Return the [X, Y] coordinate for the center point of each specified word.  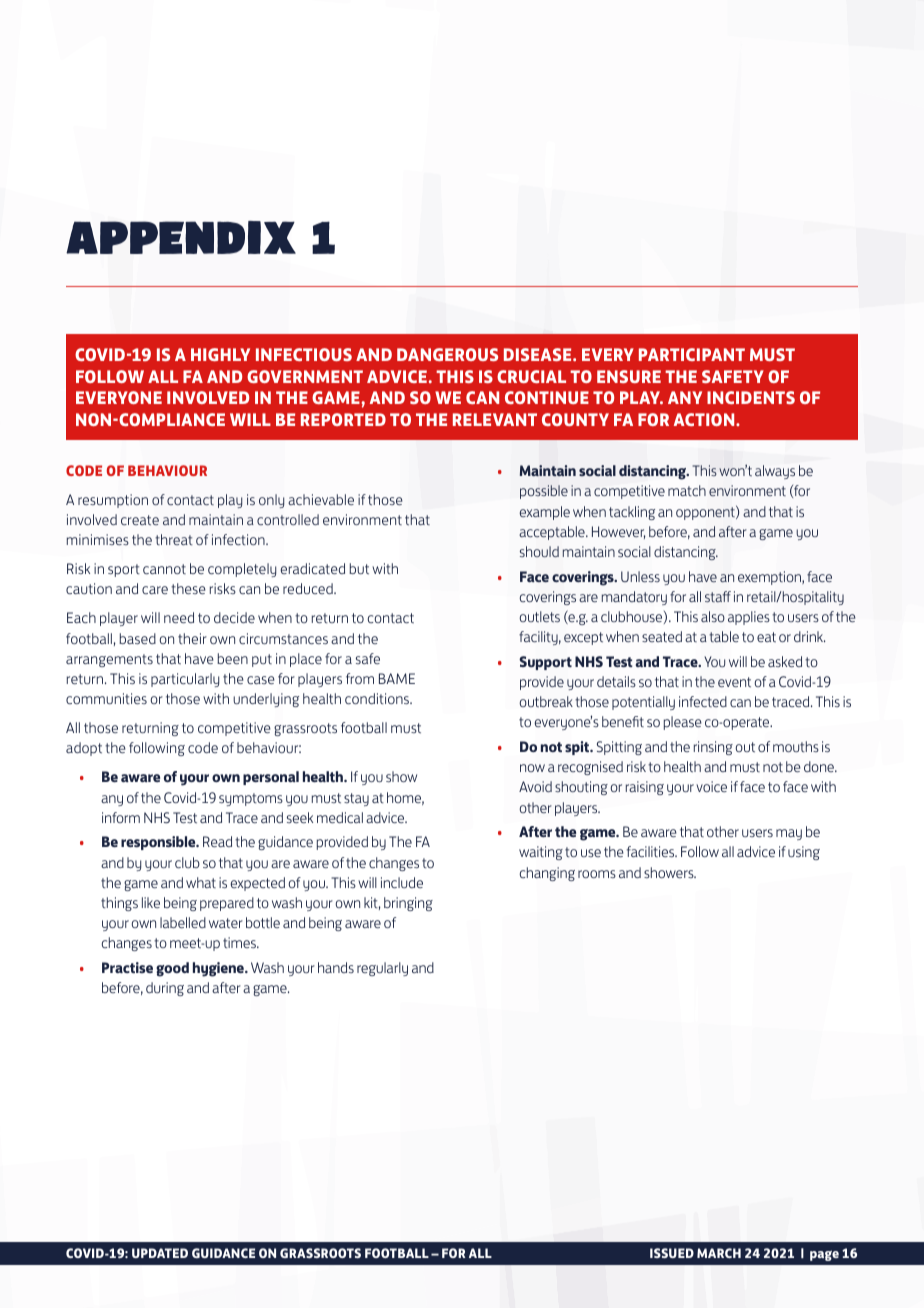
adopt [84, 749]
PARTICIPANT [692, 354]
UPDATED [160, 1253]
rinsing [713, 748]
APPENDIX [181, 237]
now [532, 768]
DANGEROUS [447, 354]
